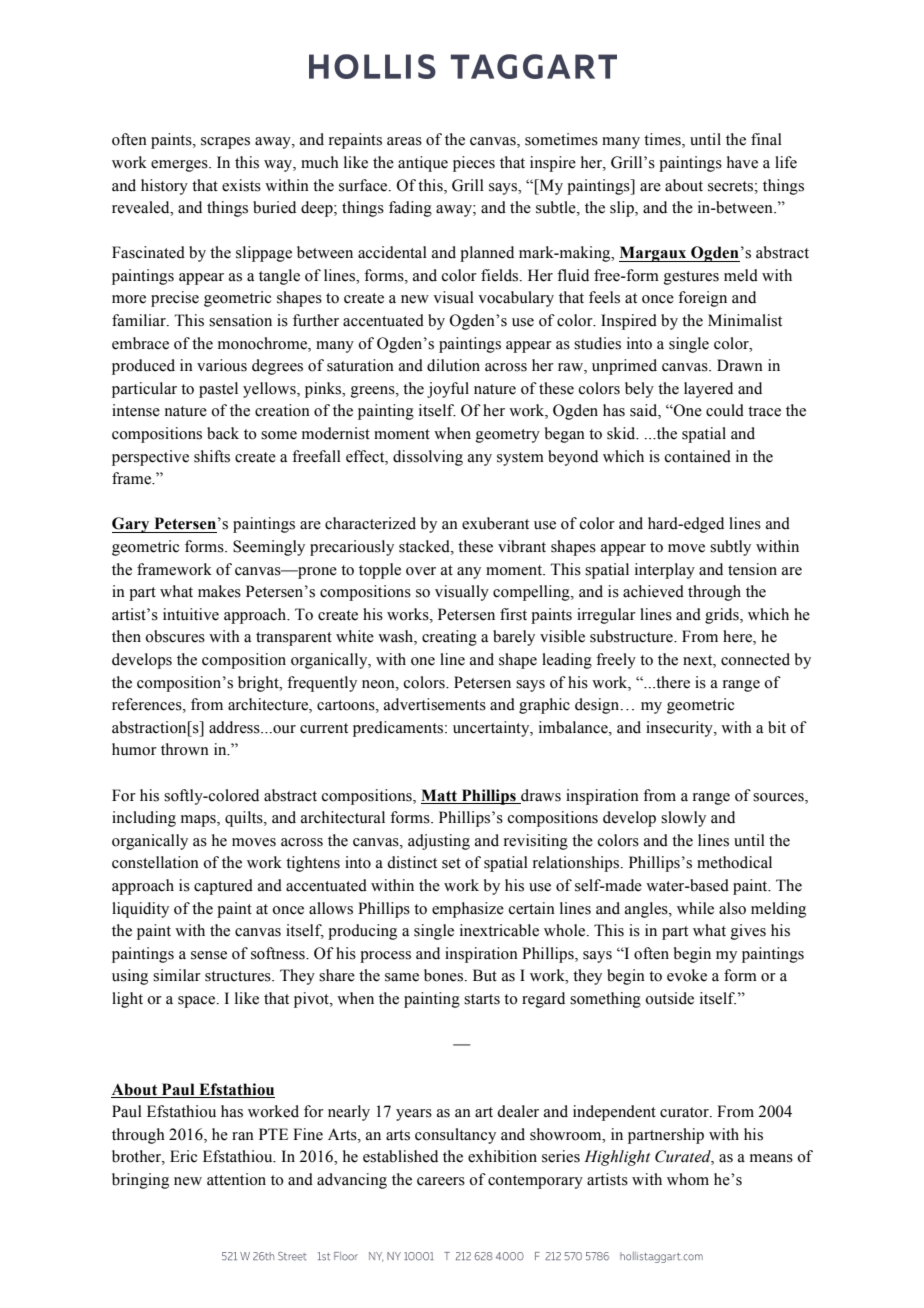 The height and width of the screenshot is (1308, 924). I want to click on have, so click(742, 162).
